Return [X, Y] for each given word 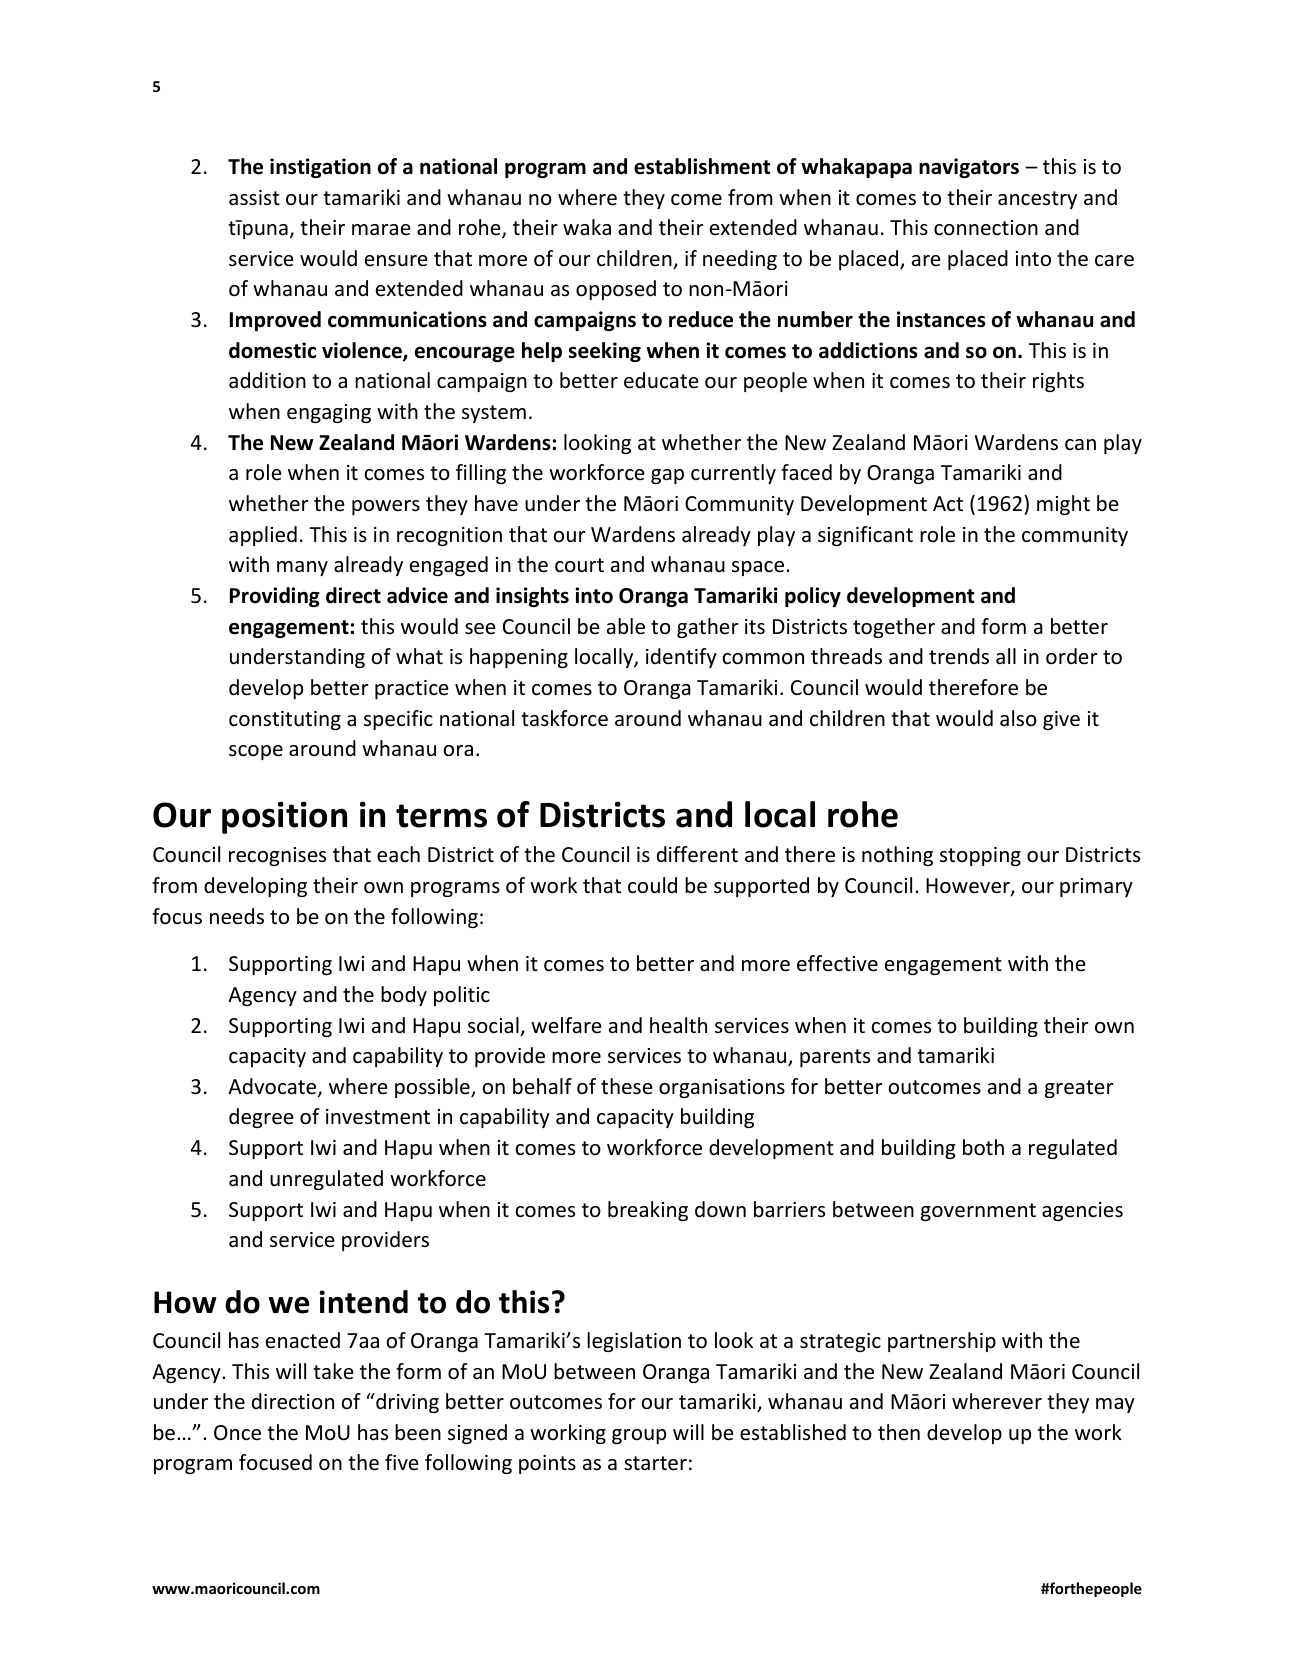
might [1063, 505]
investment [378, 1117]
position [284, 817]
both [983, 1147]
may [1115, 1405]
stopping [980, 856]
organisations [722, 1088]
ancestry [1037, 200]
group [639, 1436]
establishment [702, 166]
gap [667, 476]
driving [406, 1403]
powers [386, 507]
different [697, 854]
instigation [320, 168]
